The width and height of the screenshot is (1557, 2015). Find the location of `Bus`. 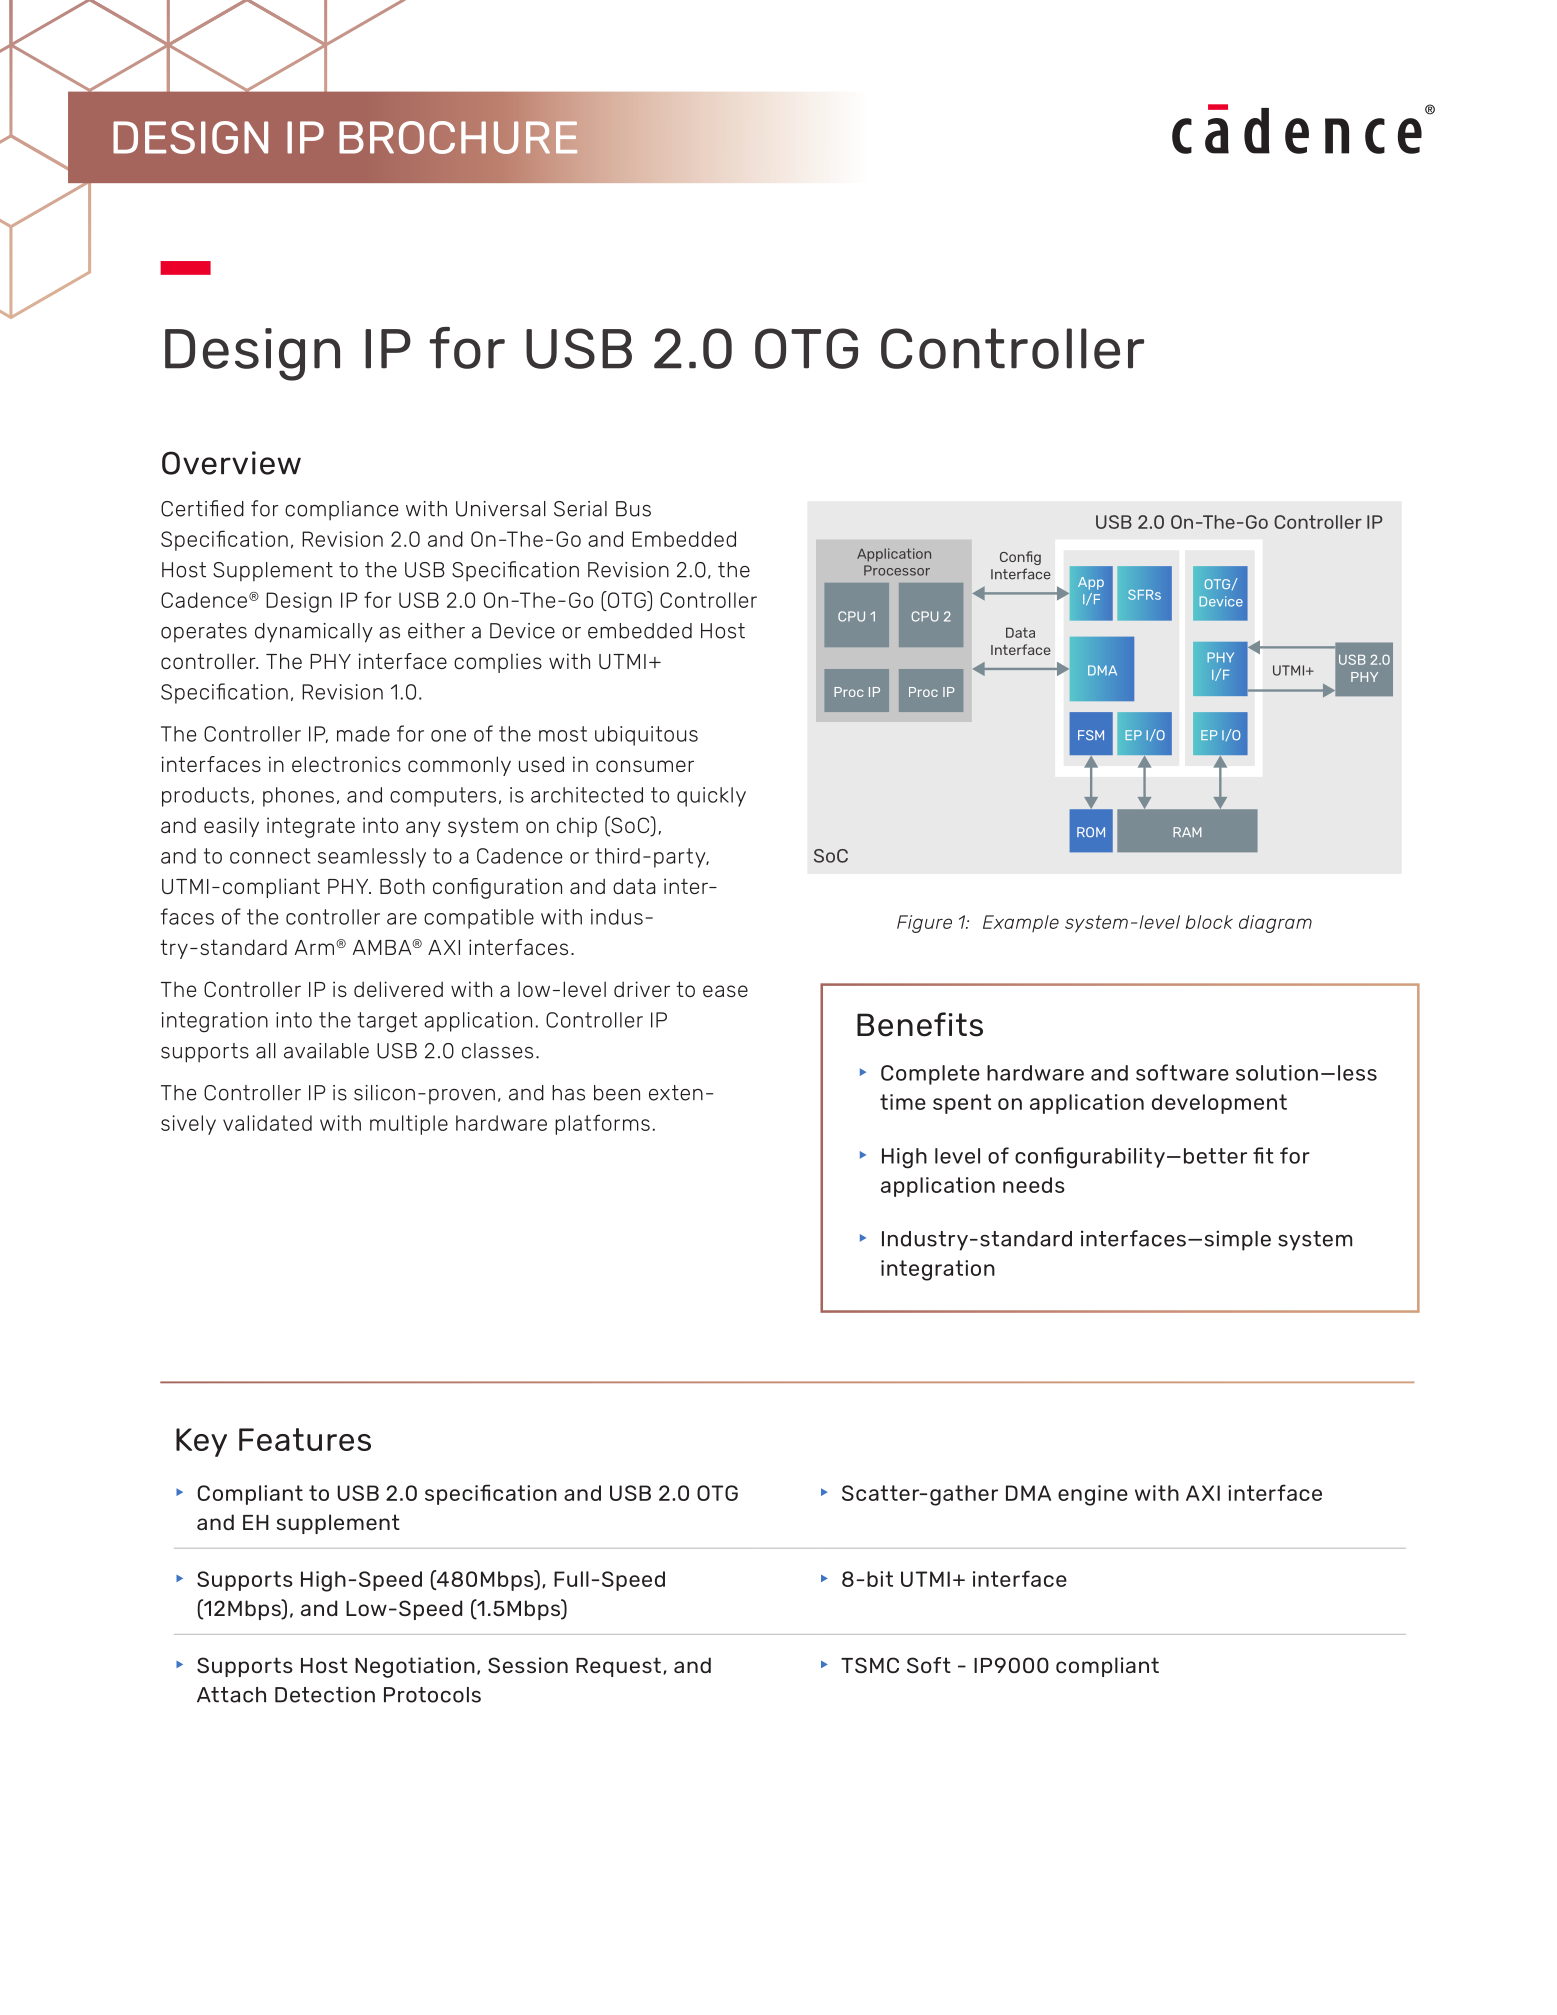

Bus is located at coordinates (633, 509).
